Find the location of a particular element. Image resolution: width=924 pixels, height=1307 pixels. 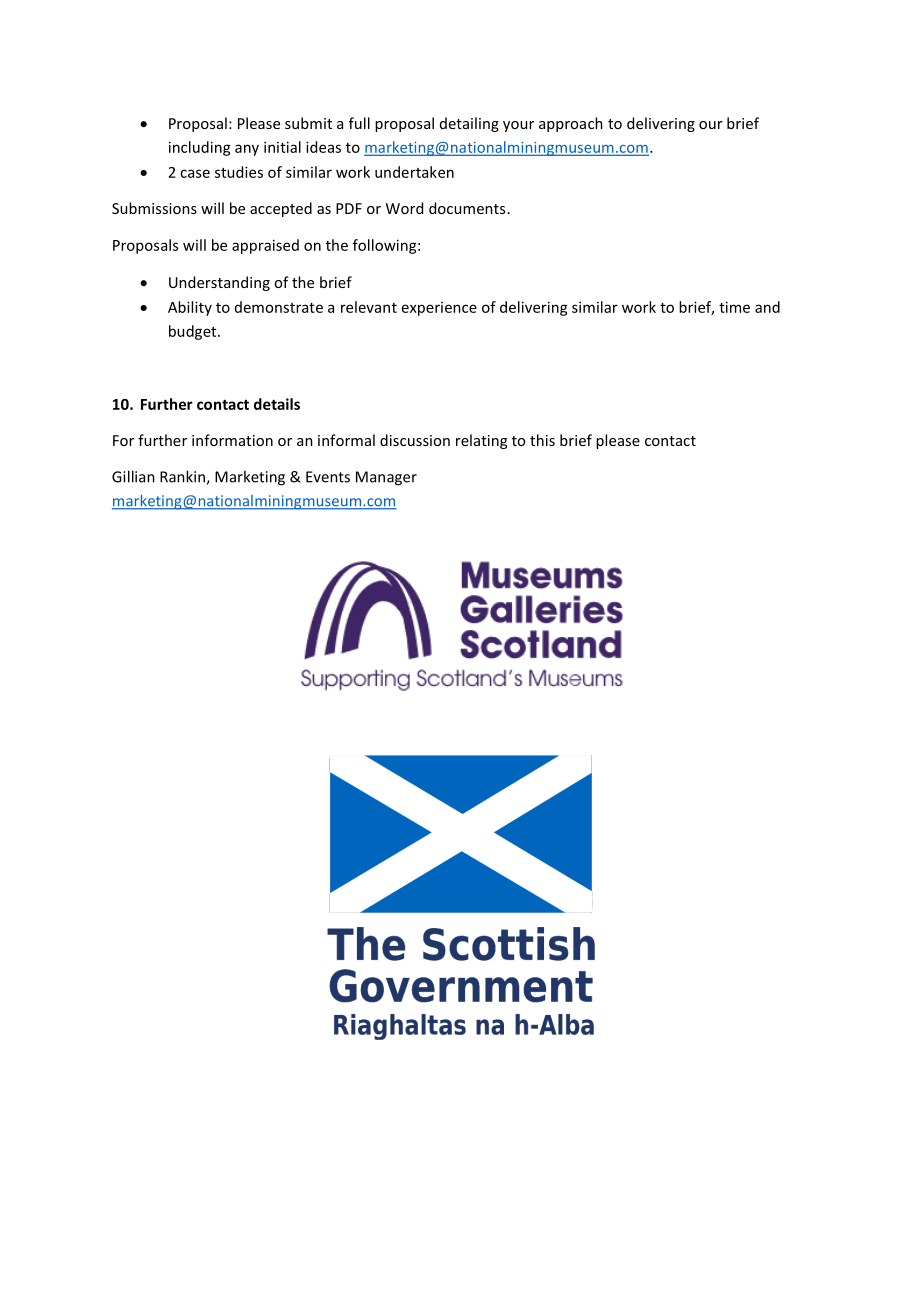

experience is located at coordinates (439, 309).
